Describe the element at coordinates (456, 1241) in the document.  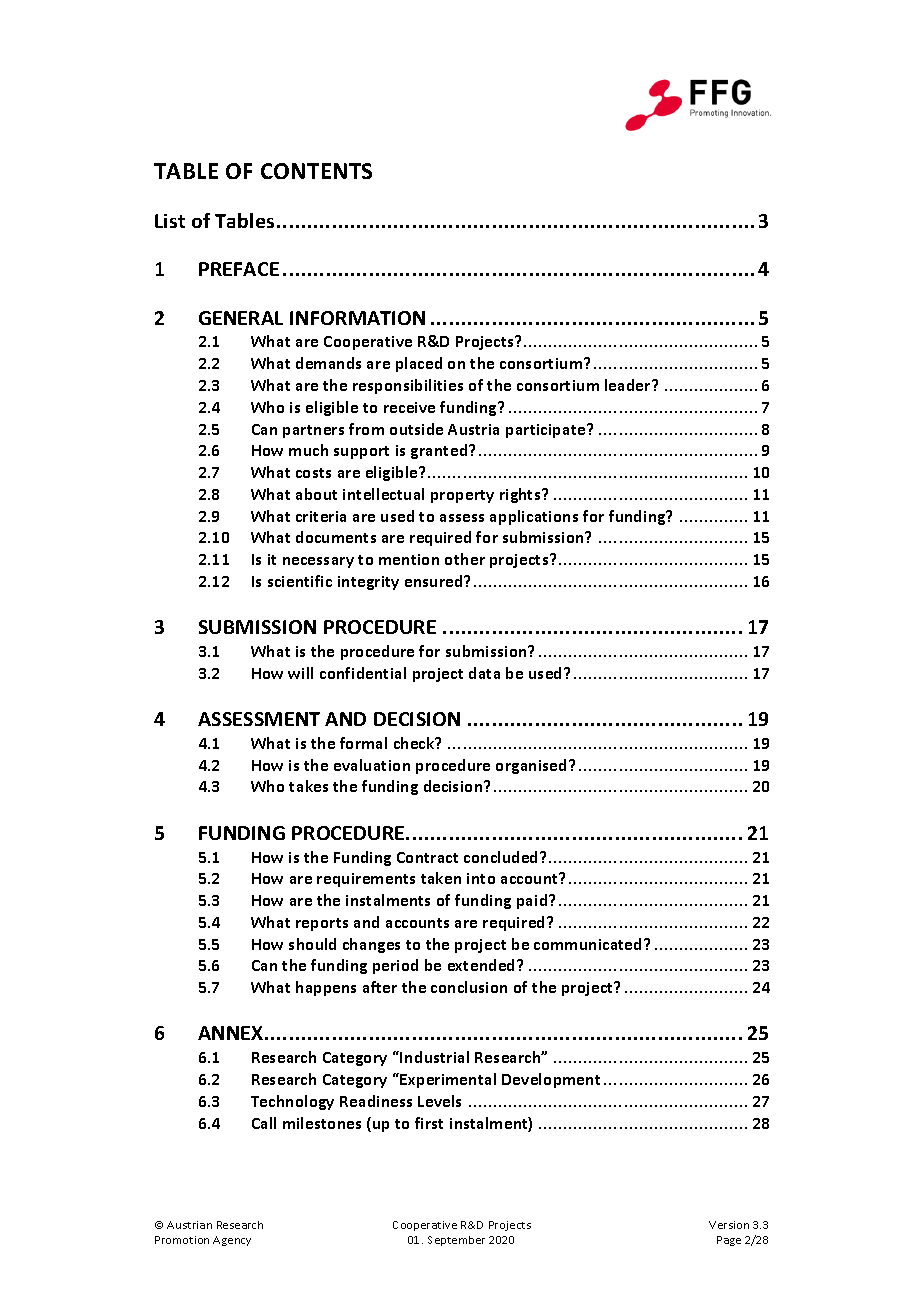
I see `September` at that location.
